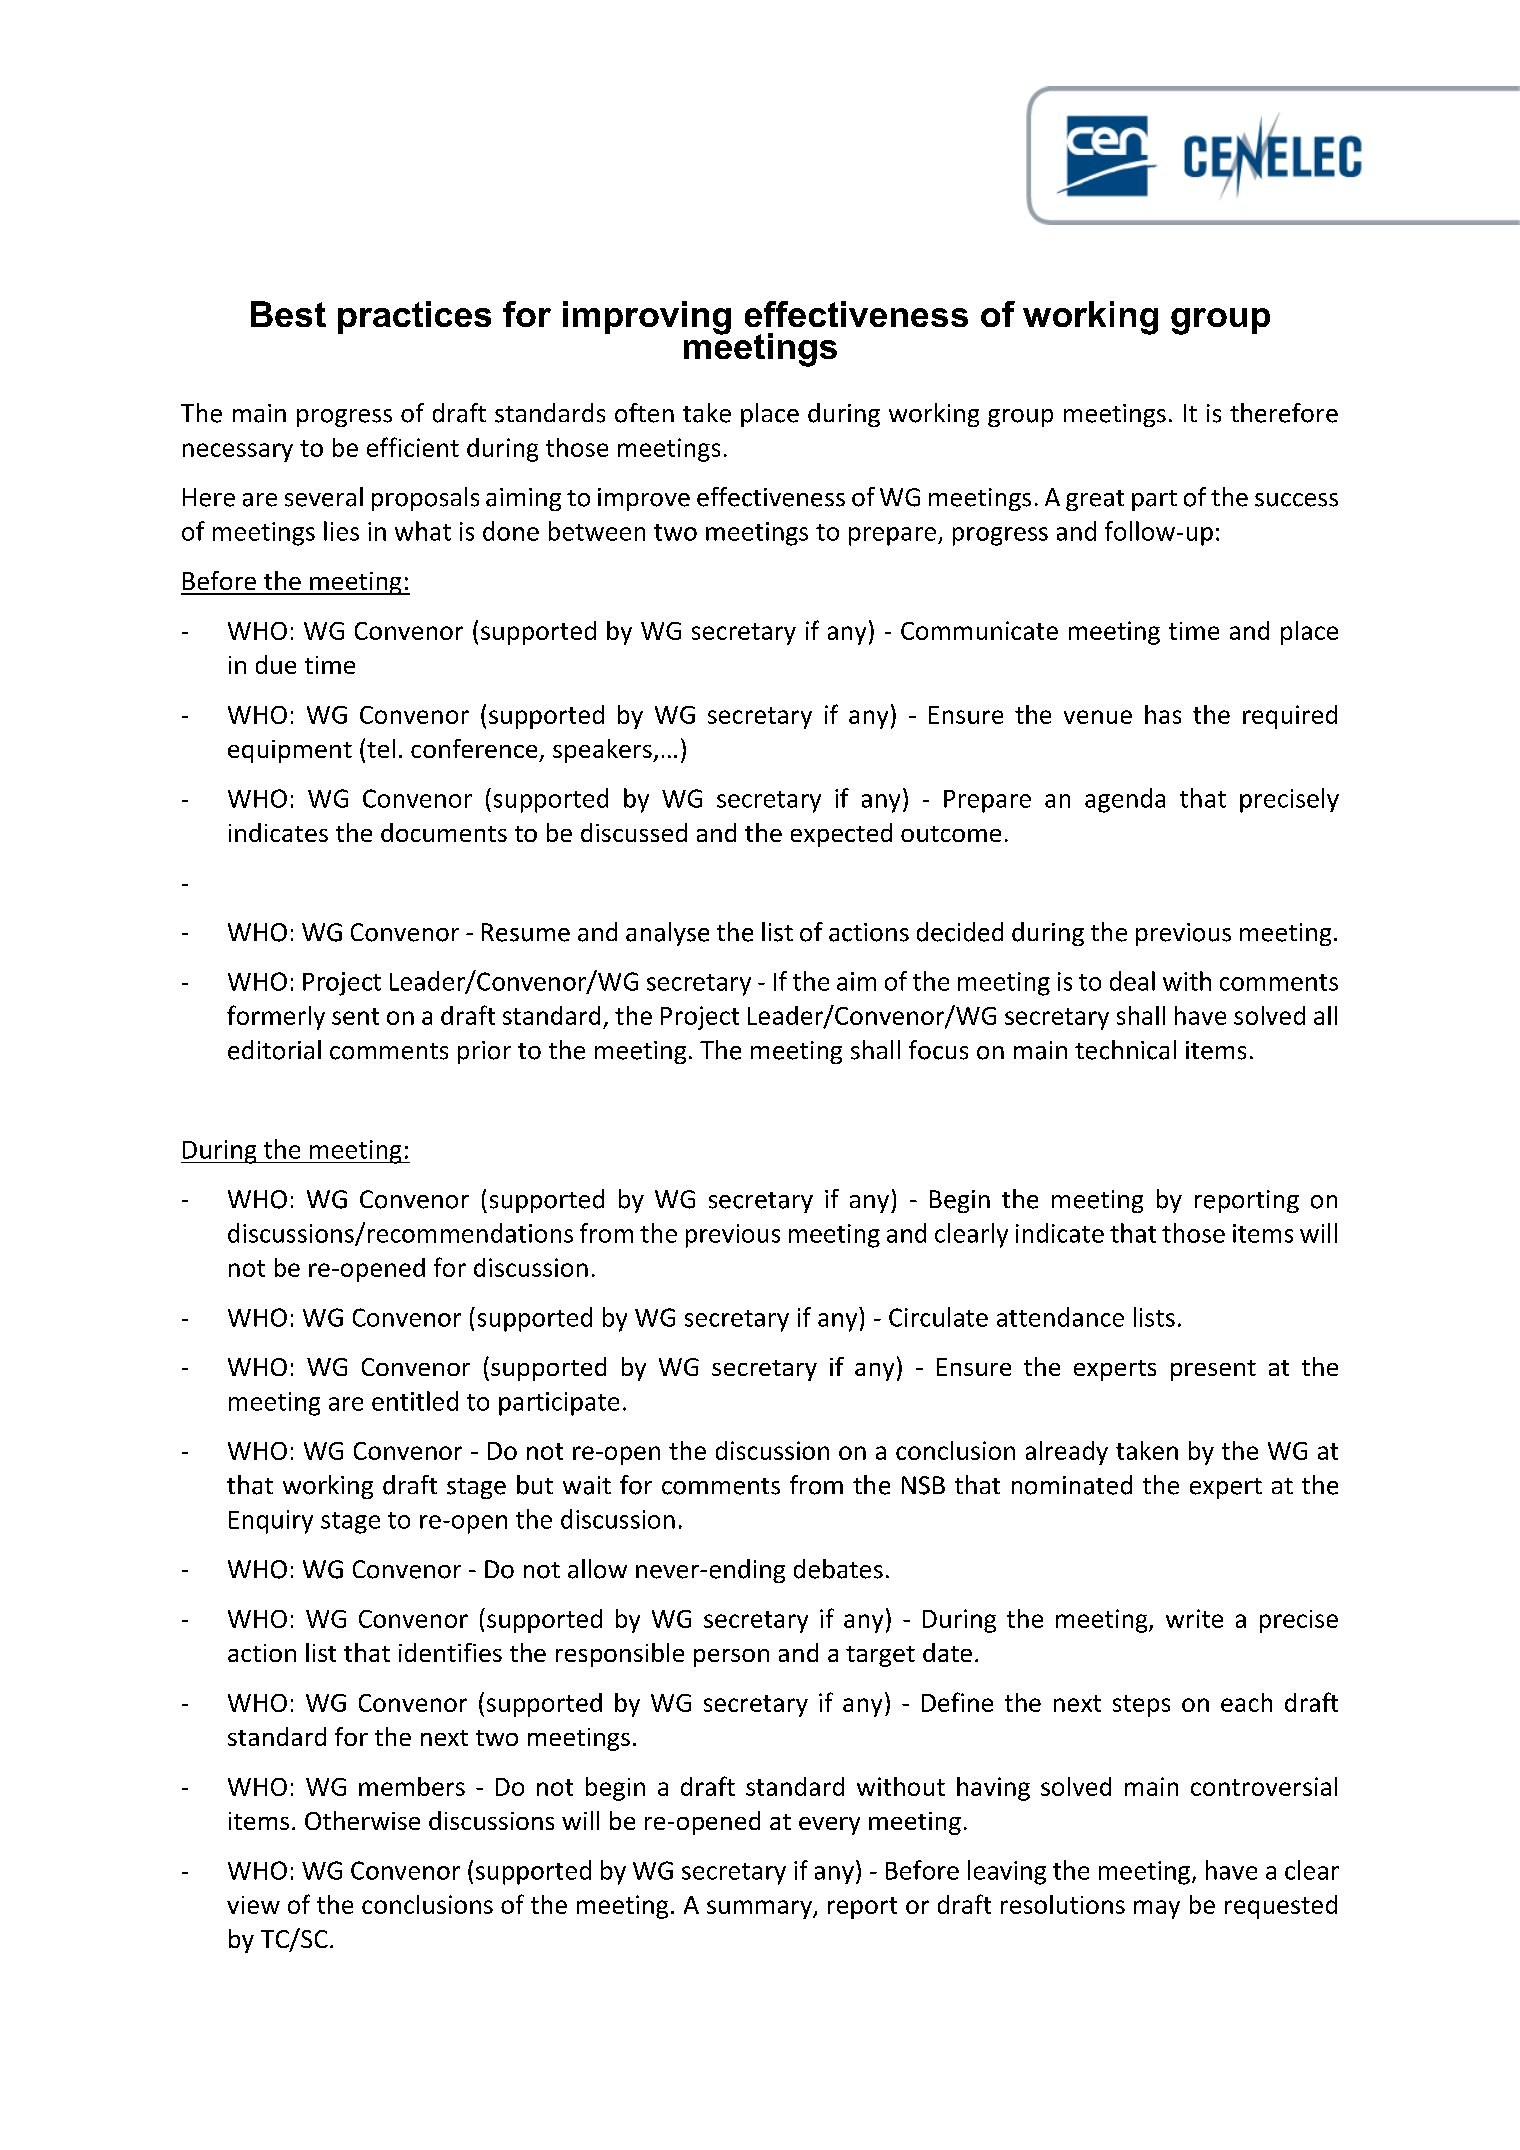  What do you see at coordinates (414, 317) in the screenshot?
I see `practices` at bounding box center [414, 317].
